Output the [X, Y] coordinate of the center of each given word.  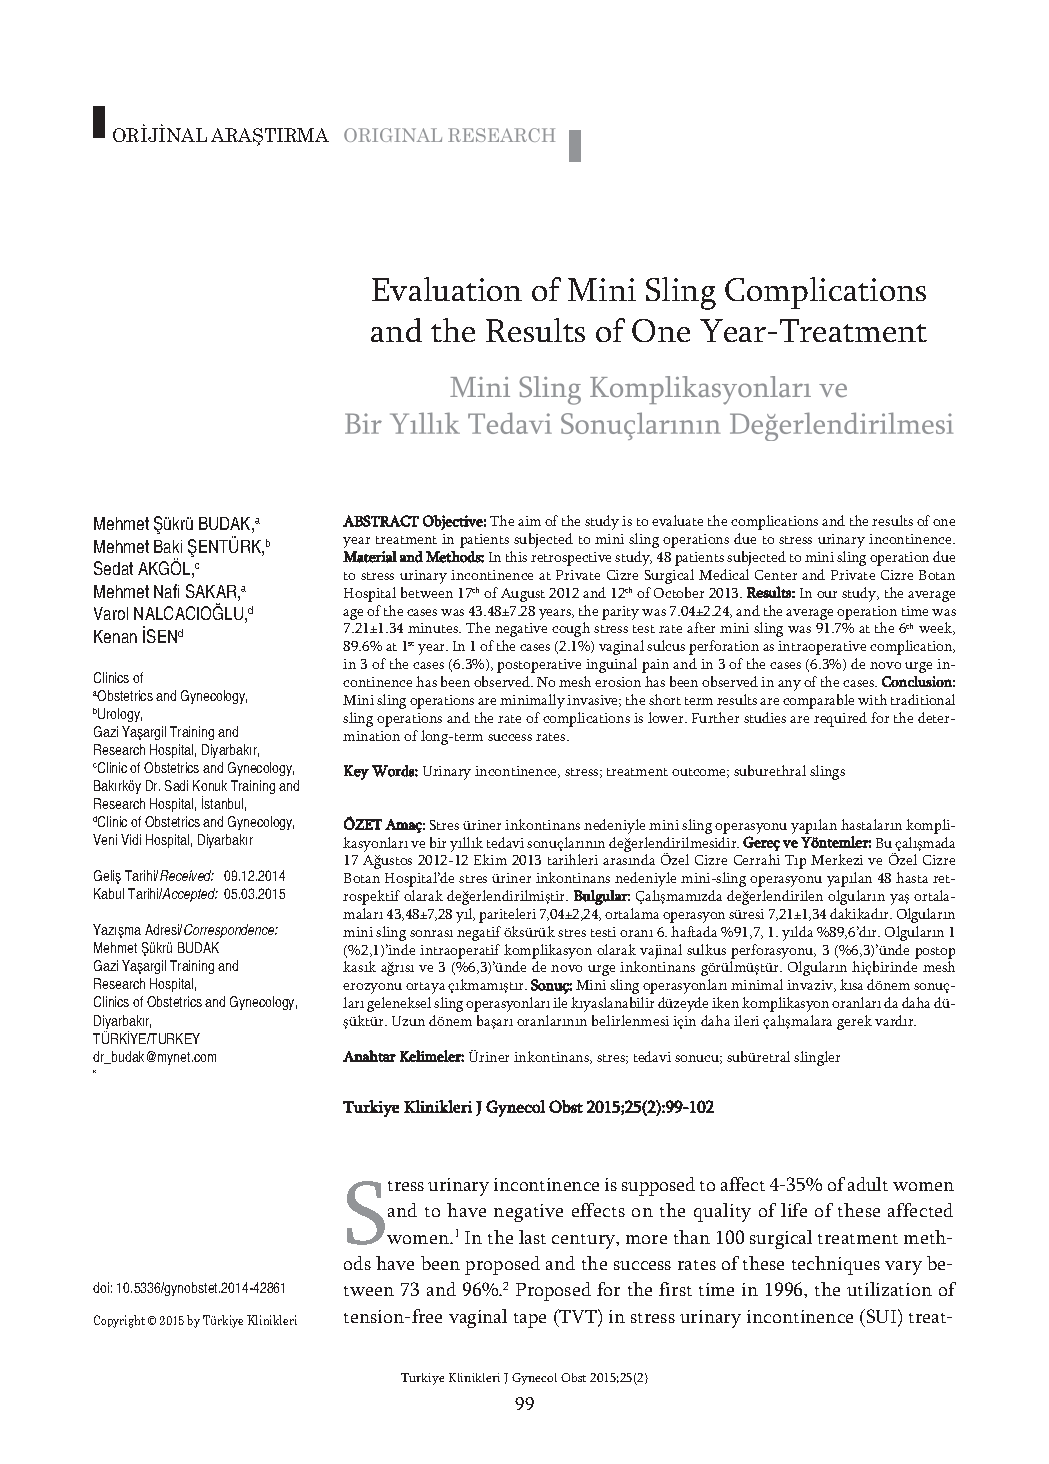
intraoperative [822, 648]
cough [571, 629]
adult [868, 1184]
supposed [658, 1186]
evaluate [677, 520]
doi [101, 1287]
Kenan [115, 636]
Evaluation [447, 289]
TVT [578, 1316]
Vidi [131, 839]
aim [529, 521]
